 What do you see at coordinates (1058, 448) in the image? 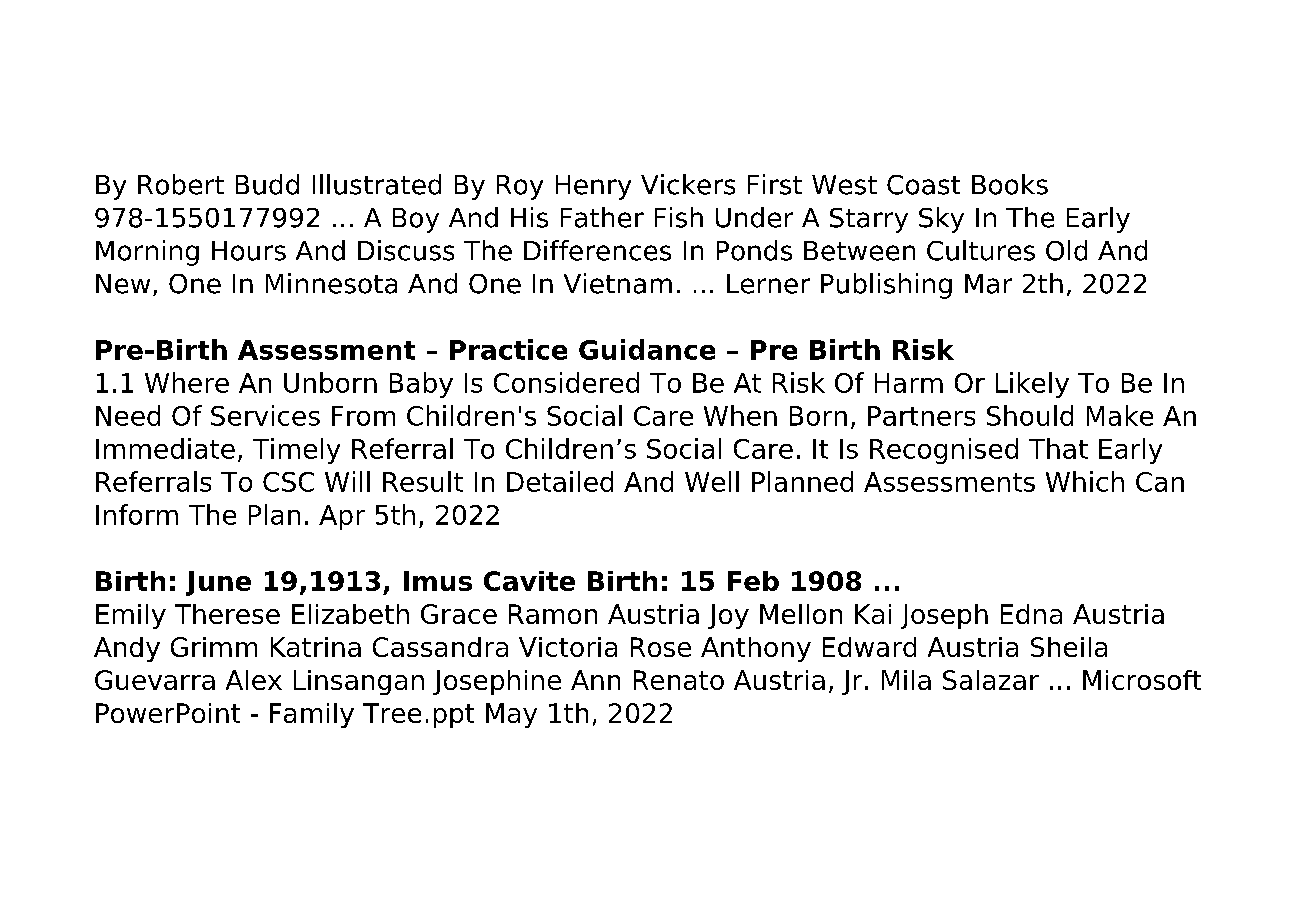
I see `That` at bounding box center [1058, 448].
